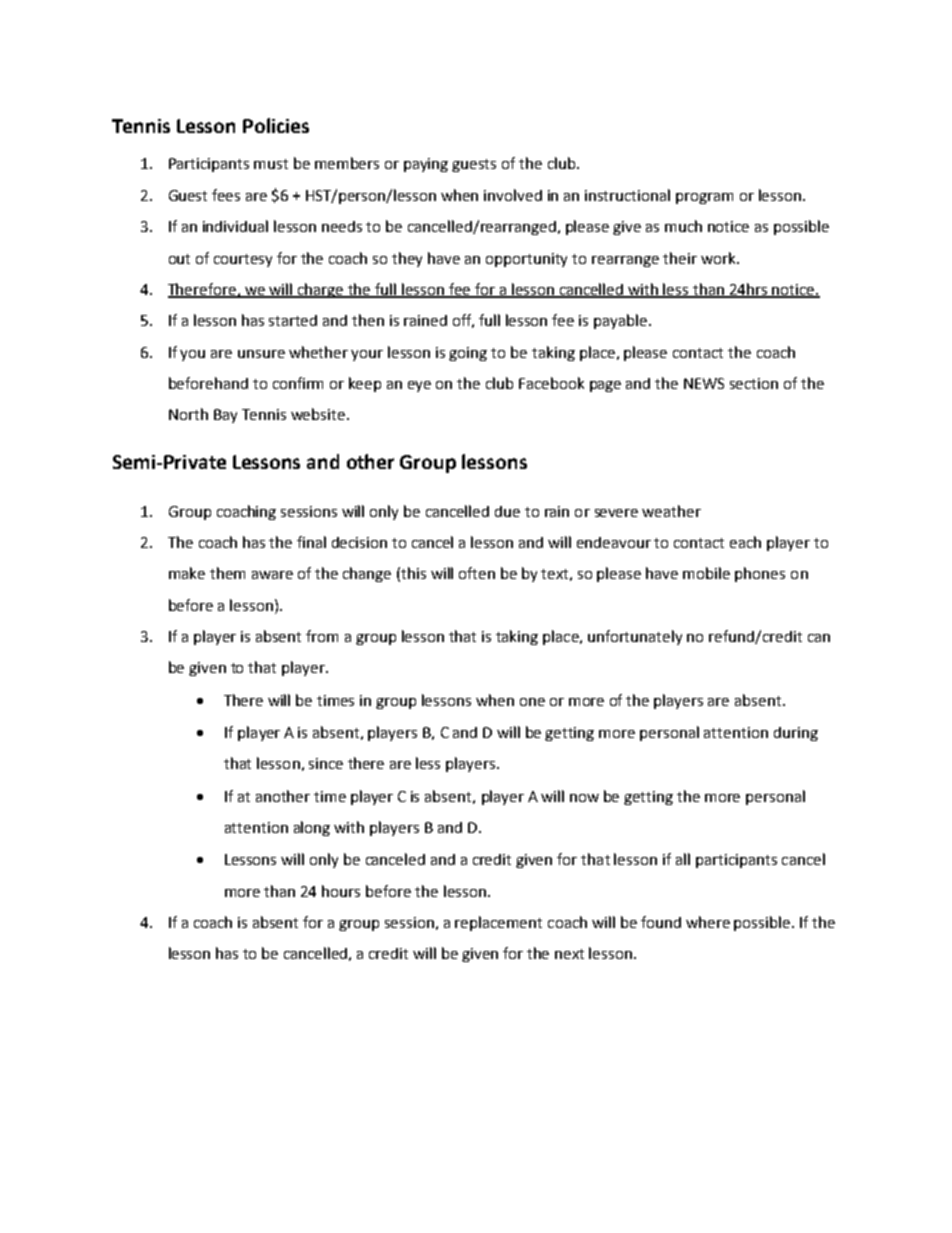  Describe the element at coordinates (507, 511) in the screenshot. I see `due` at that location.
